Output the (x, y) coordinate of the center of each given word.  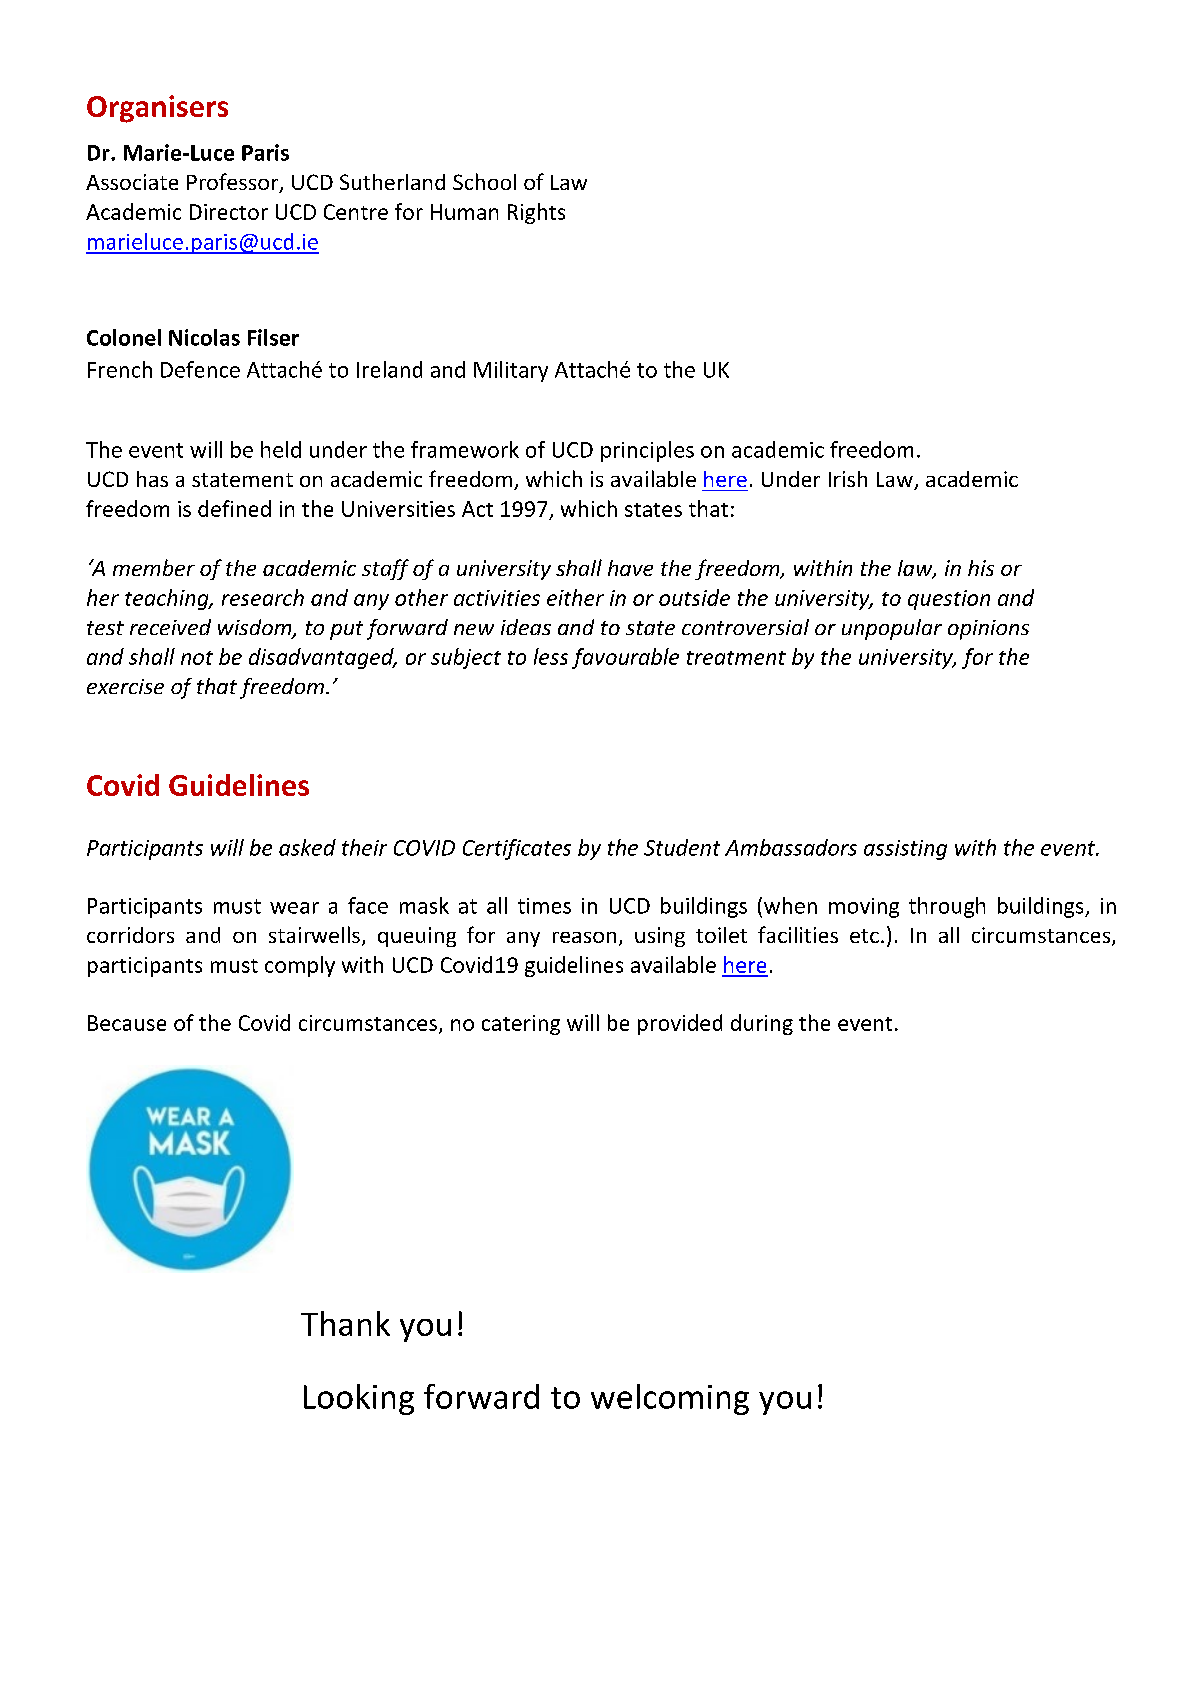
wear (294, 908)
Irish (848, 479)
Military (511, 371)
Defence (200, 369)
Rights (536, 213)
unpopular (892, 629)
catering (521, 1025)
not (197, 658)
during (762, 1024)
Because (127, 1023)
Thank (345, 1323)
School (484, 181)
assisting (905, 850)
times (544, 906)
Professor (234, 183)
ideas (526, 627)
